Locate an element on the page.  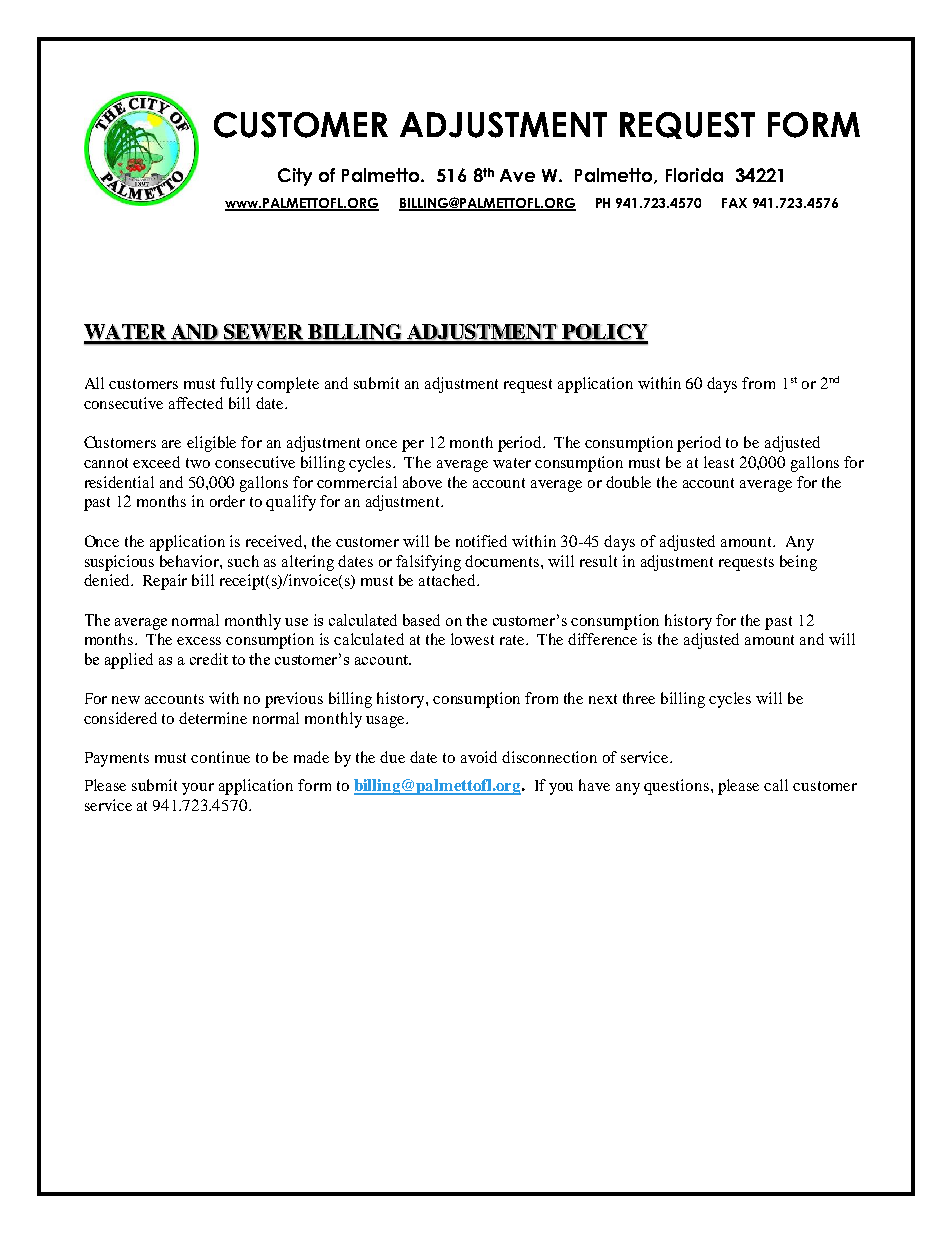
least is located at coordinates (719, 462).
